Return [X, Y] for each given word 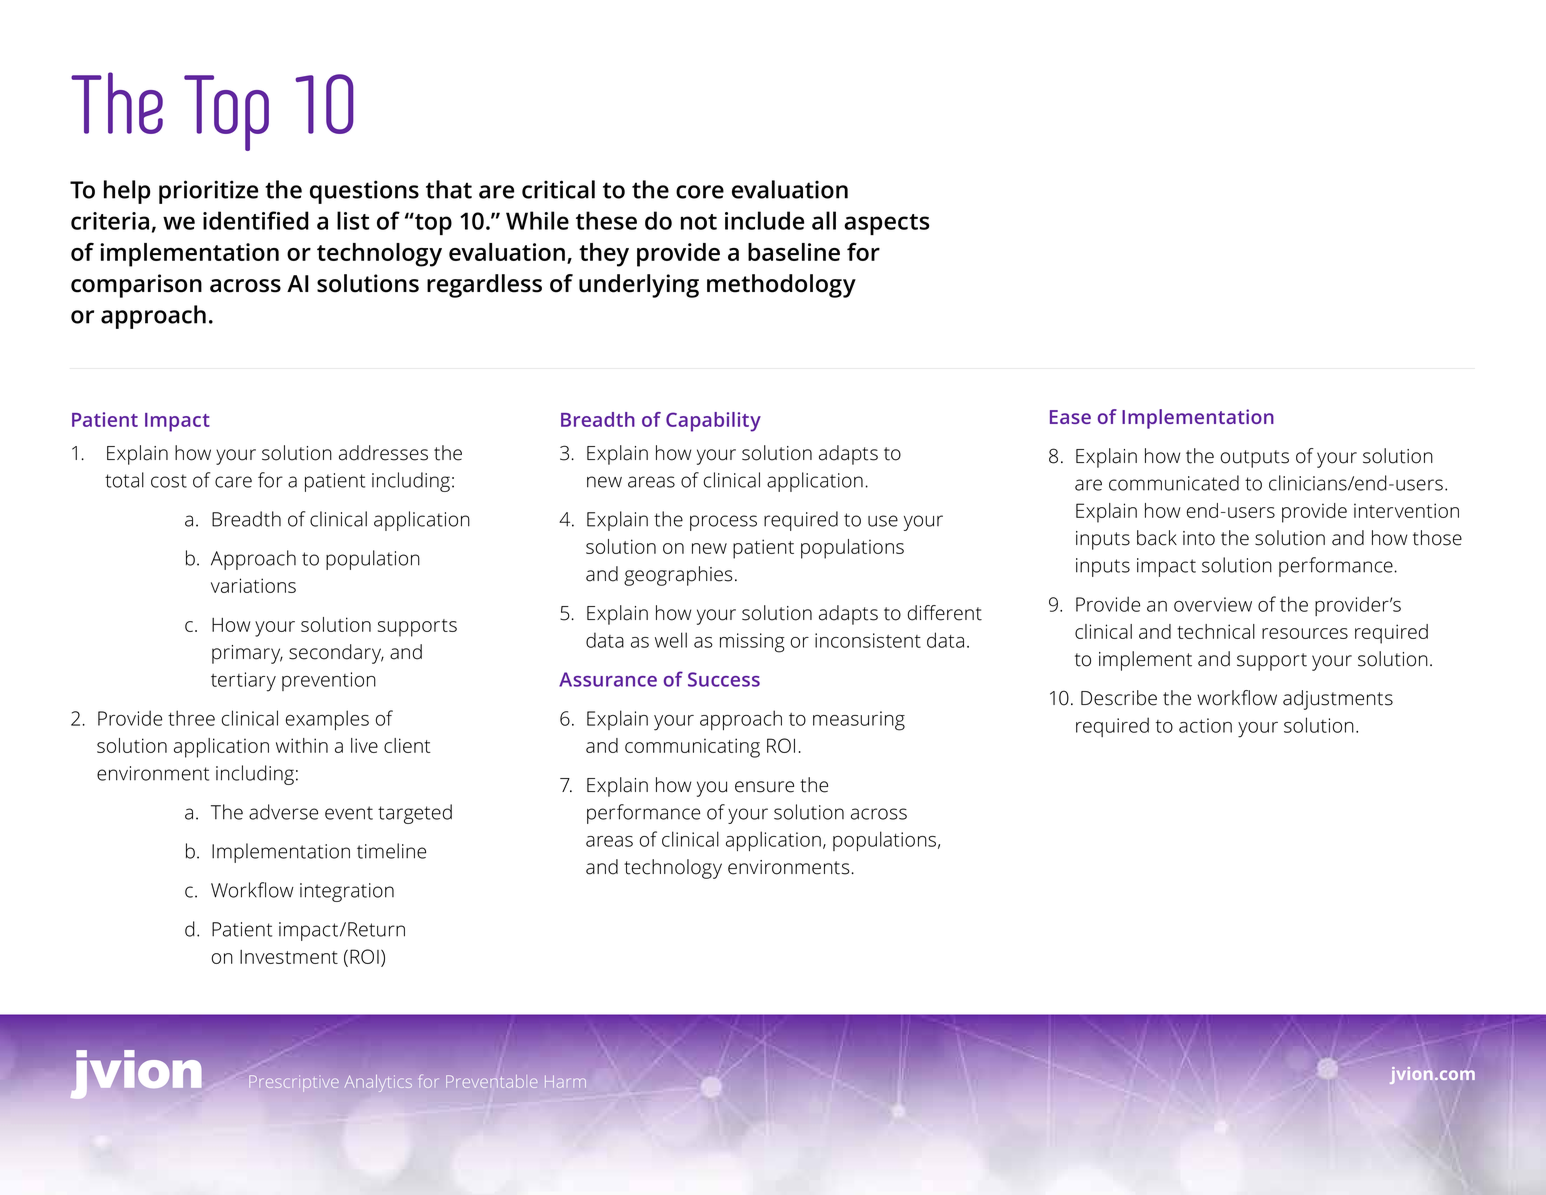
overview [1213, 604]
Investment [289, 957]
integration [347, 892]
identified [256, 220]
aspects [886, 224]
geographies [678, 576]
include [764, 220]
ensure [764, 787]
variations [253, 585]
